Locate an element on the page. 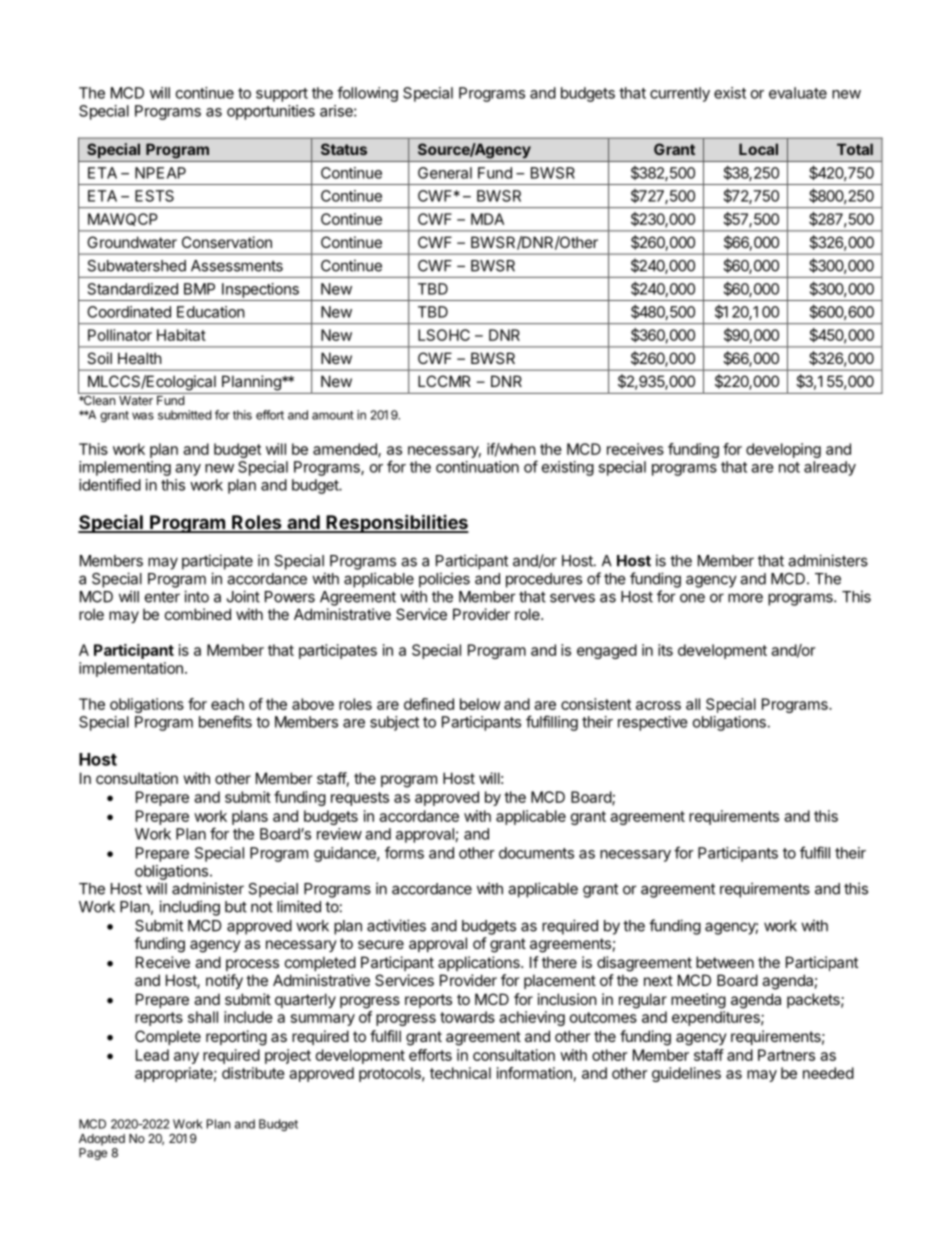  Health is located at coordinates (140, 358).
